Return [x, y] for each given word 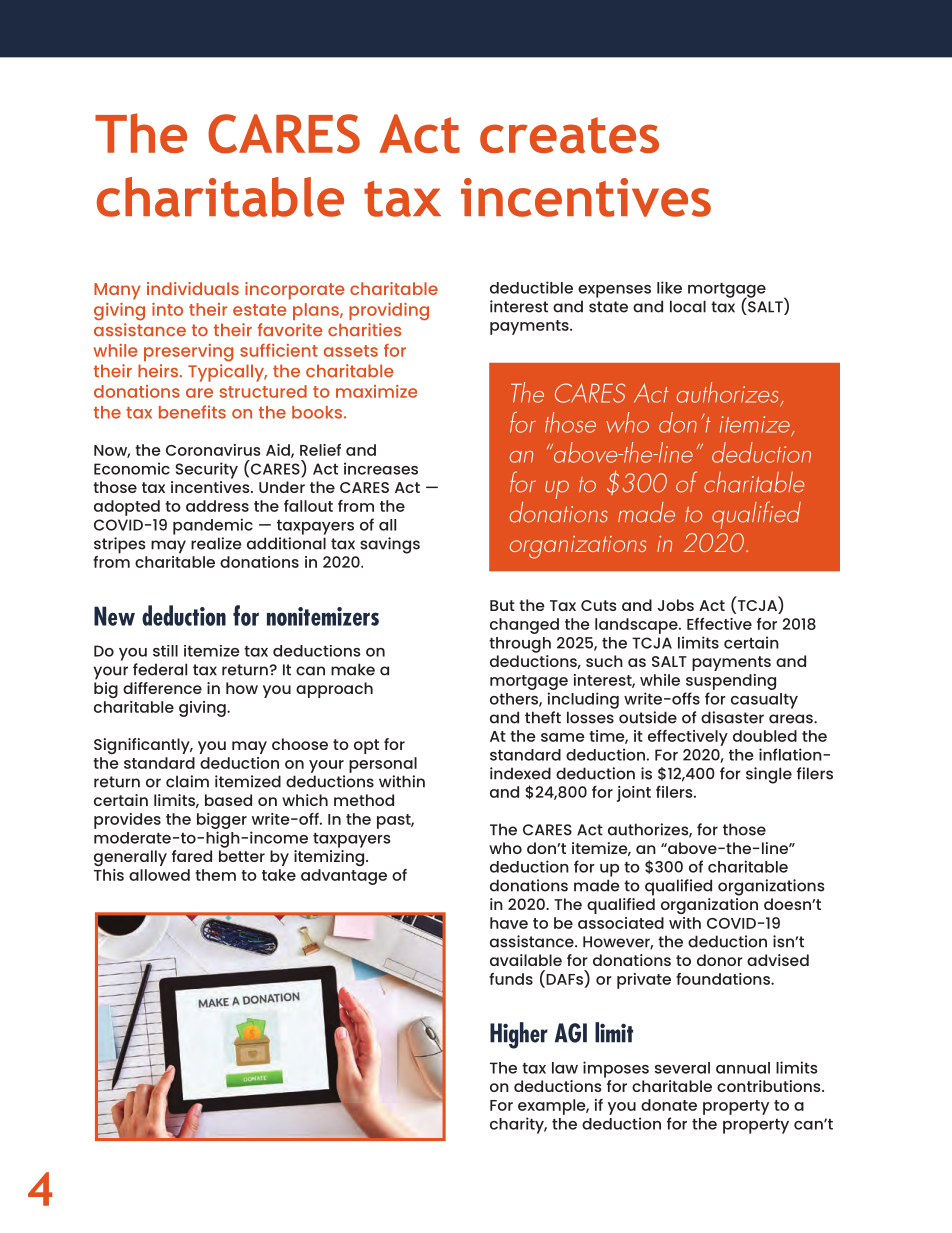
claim [187, 781]
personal [383, 765]
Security [206, 470]
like [669, 287]
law [565, 1068]
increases [381, 468]
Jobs [675, 605]
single [769, 775]
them [215, 875]
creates [569, 135]
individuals [193, 288]
